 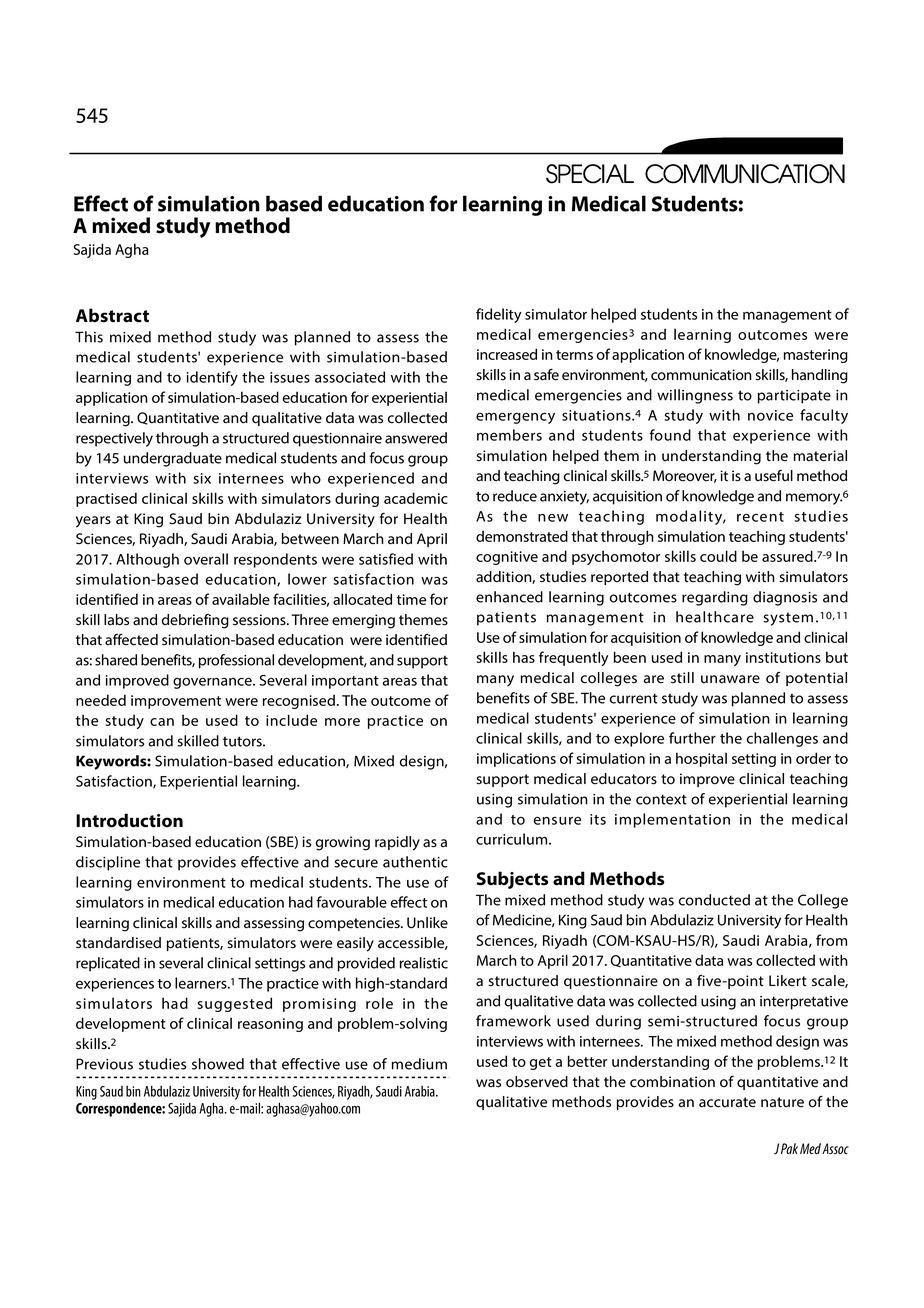 What do you see at coordinates (212, 378) in the document?
I see `identify` at bounding box center [212, 378].
